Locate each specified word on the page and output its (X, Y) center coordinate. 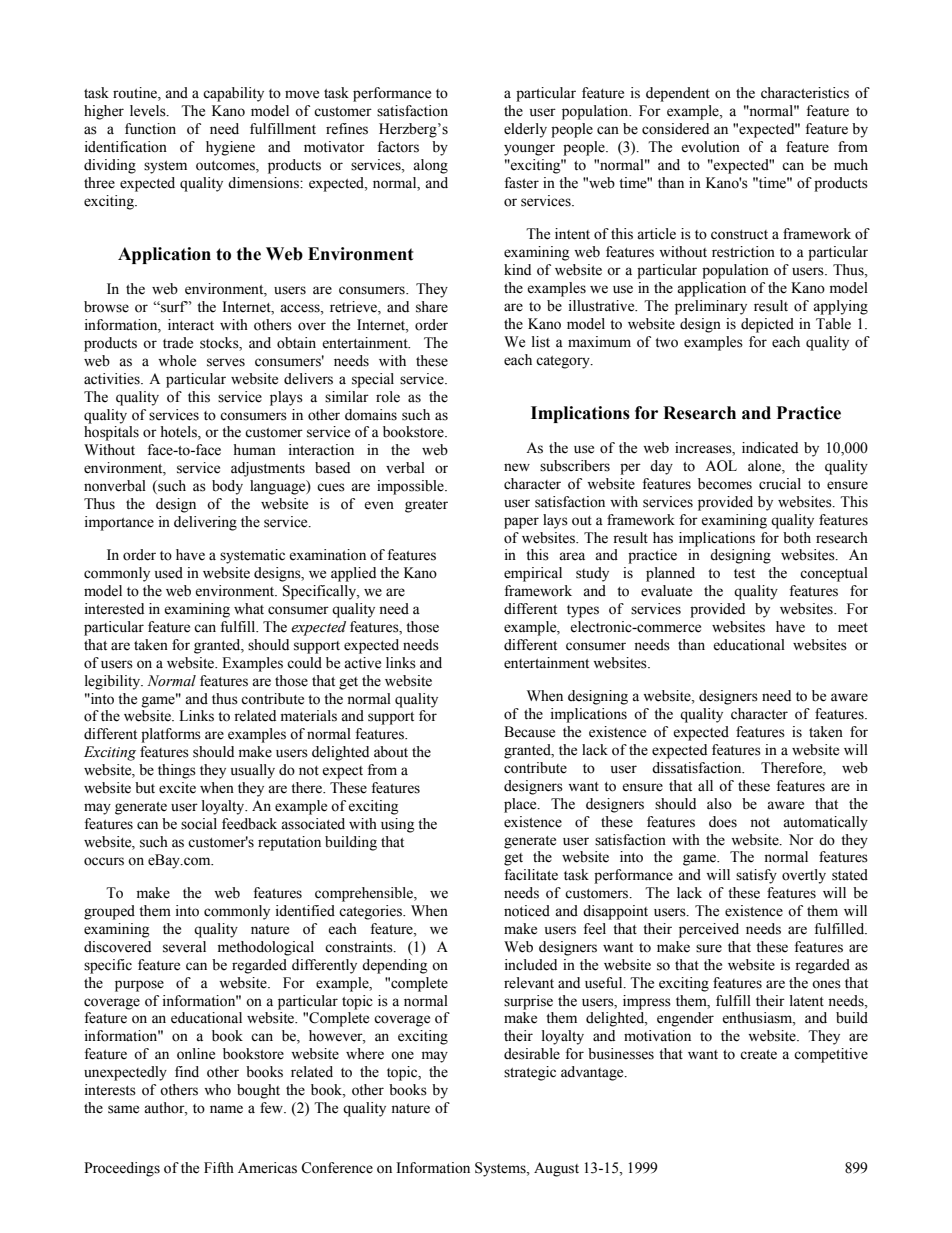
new (517, 467)
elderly (525, 130)
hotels (179, 433)
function (150, 129)
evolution (710, 147)
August (556, 1169)
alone (765, 467)
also (719, 804)
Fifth (219, 1167)
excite (177, 788)
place (521, 805)
